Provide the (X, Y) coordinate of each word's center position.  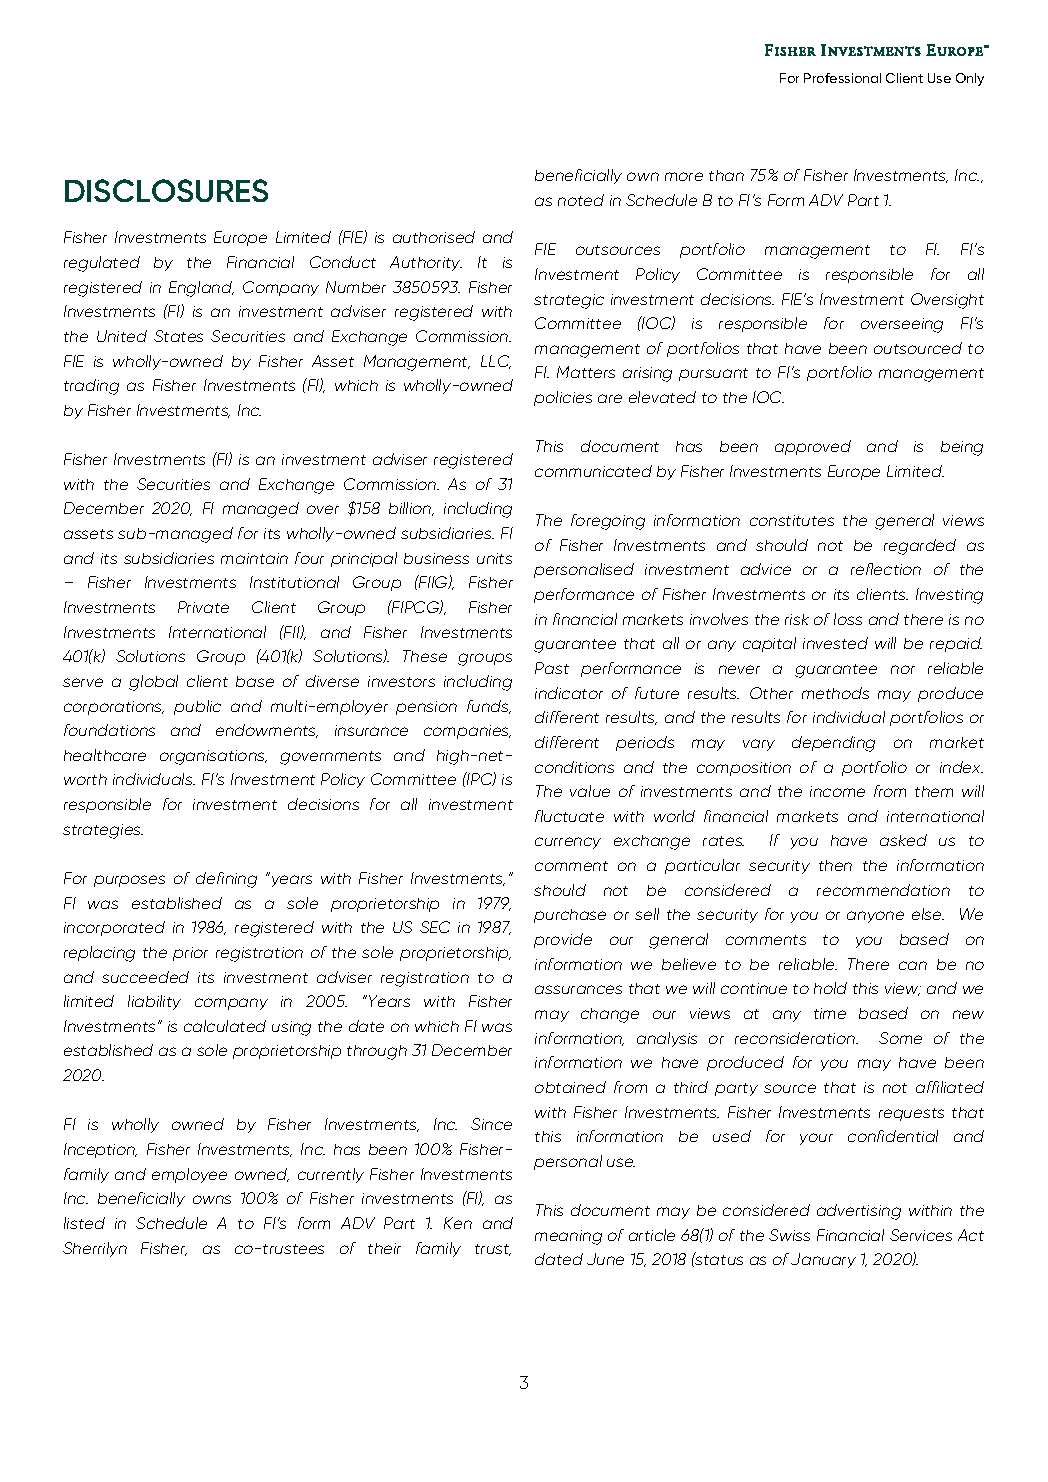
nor (903, 669)
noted (581, 200)
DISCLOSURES (166, 190)
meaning (568, 1237)
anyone (875, 917)
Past (552, 668)
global (153, 683)
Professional (842, 78)
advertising (859, 1212)
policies (563, 398)
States (178, 336)
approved (813, 447)
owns (212, 1199)
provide (563, 940)
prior (190, 954)
